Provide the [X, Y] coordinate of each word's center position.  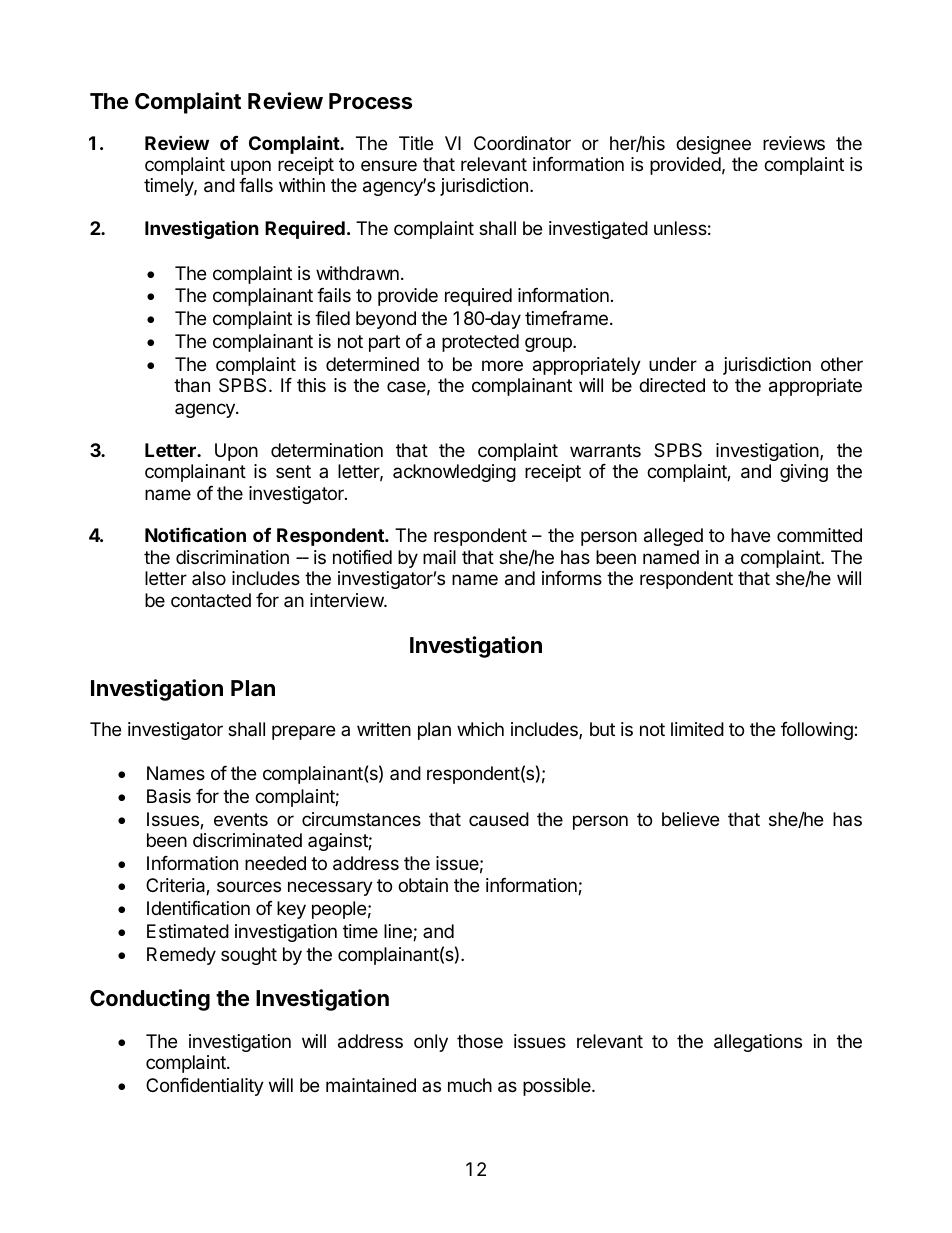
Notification [195, 534]
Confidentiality [205, 1087]
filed [332, 318]
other [842, 364]
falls [256, 185]
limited [697, 729]
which [480, 729]
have [750, 535]
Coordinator [522, 143]
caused [499, 819]
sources [249, 886]
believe [690, 819]
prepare [303, 732]
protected [480, 343]
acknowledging [454, 473]
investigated [598, 230]
